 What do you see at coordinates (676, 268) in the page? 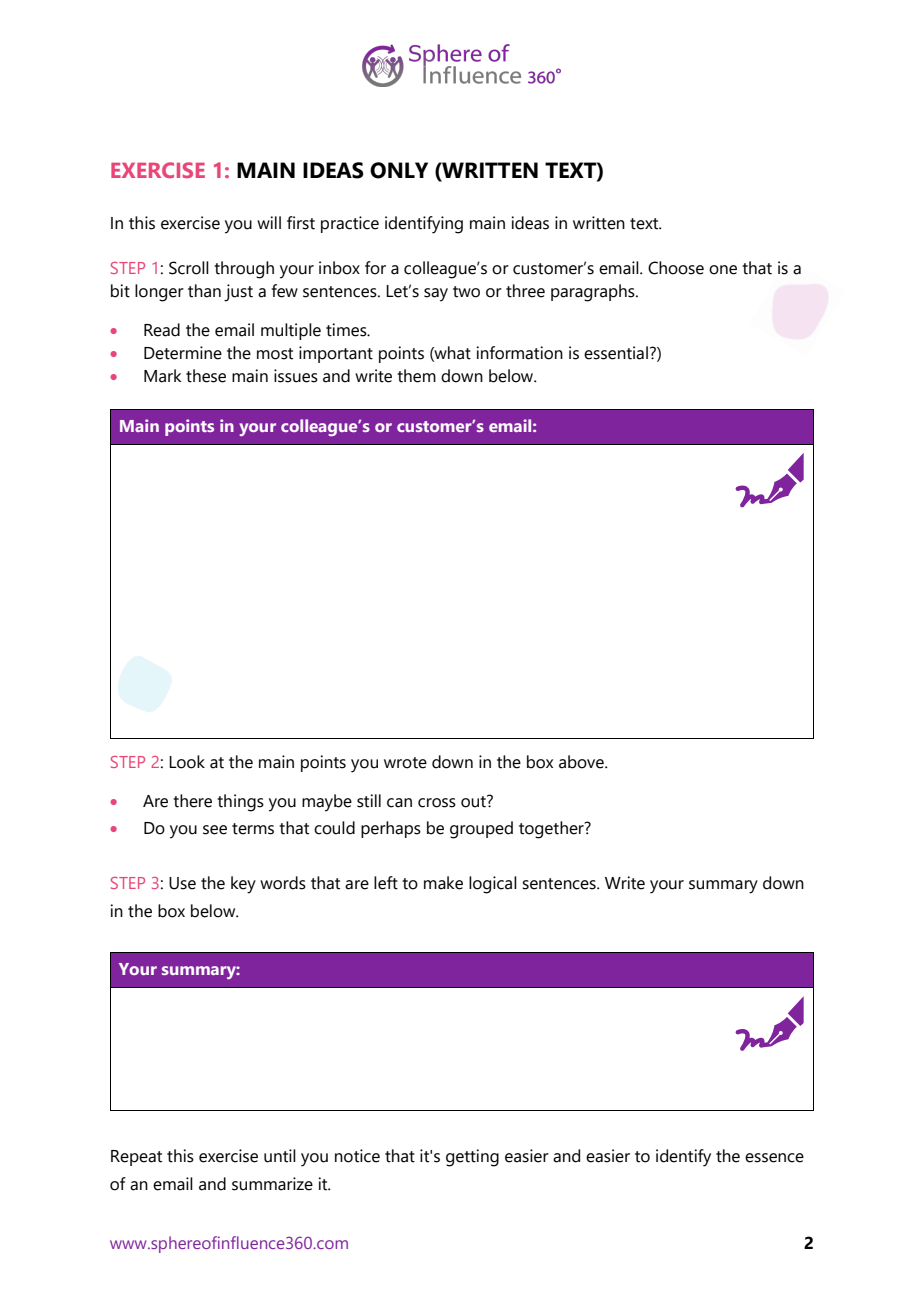
I see `Choose` at bounding box center [676, 268].
